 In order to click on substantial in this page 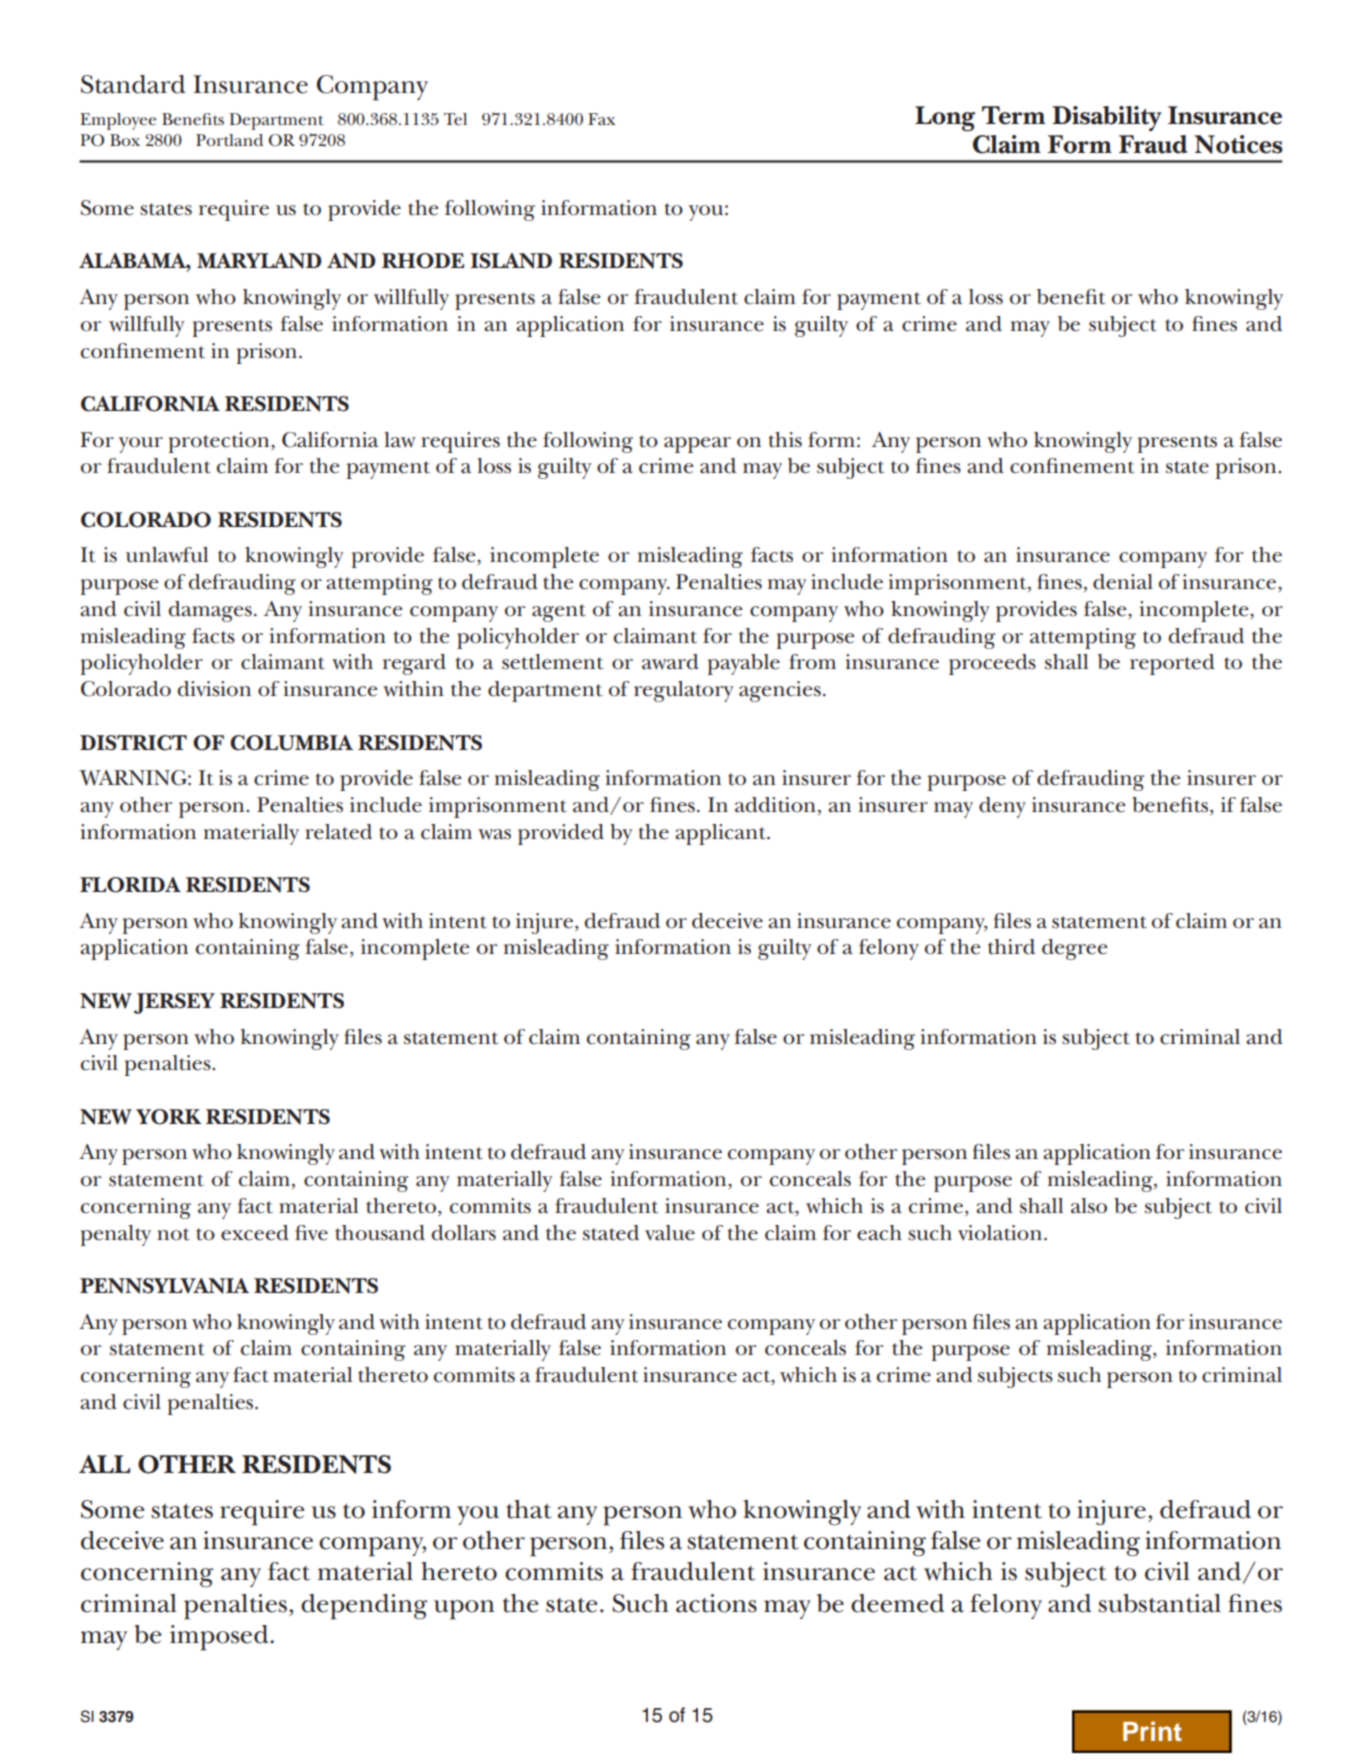, I will do `click(1159, 1603)`.
